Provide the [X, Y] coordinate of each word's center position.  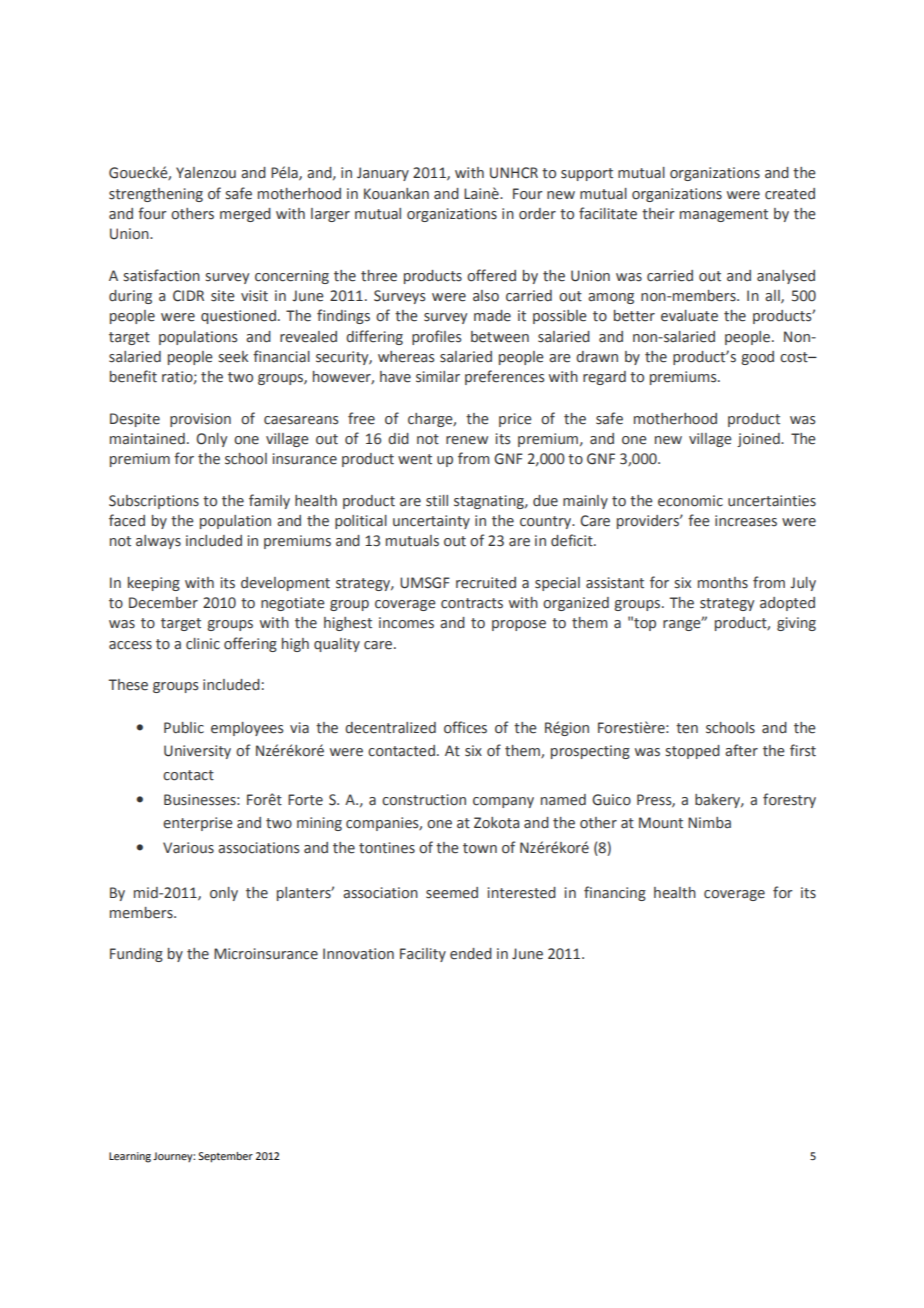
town [480, 848]
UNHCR [514, 173]
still [437, 501]
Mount [661, 823]
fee [699, 520]
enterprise [198, 824]
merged [245, 215]
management [724, 215]
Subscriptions [154, 502]
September [225, 1157]
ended [471, 954]
